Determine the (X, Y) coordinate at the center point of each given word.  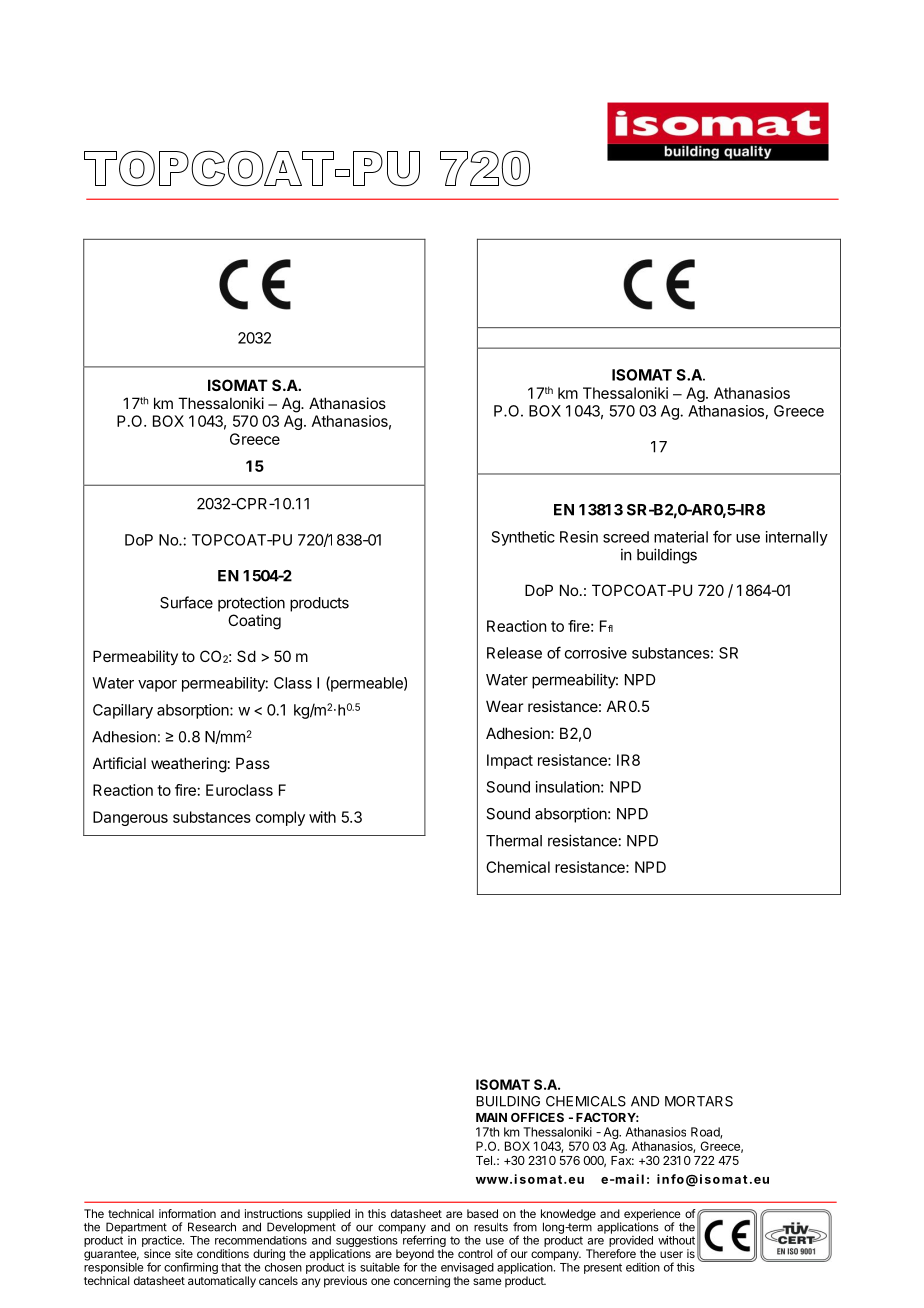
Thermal (514, 841)
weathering (189, 765)
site (184, 1253)
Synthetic (523, 538)
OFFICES (537, 1117)
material (681, 537)
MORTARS (699, 1101)
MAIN (491, 1117)
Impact (510, 761)
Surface (186, 602)
